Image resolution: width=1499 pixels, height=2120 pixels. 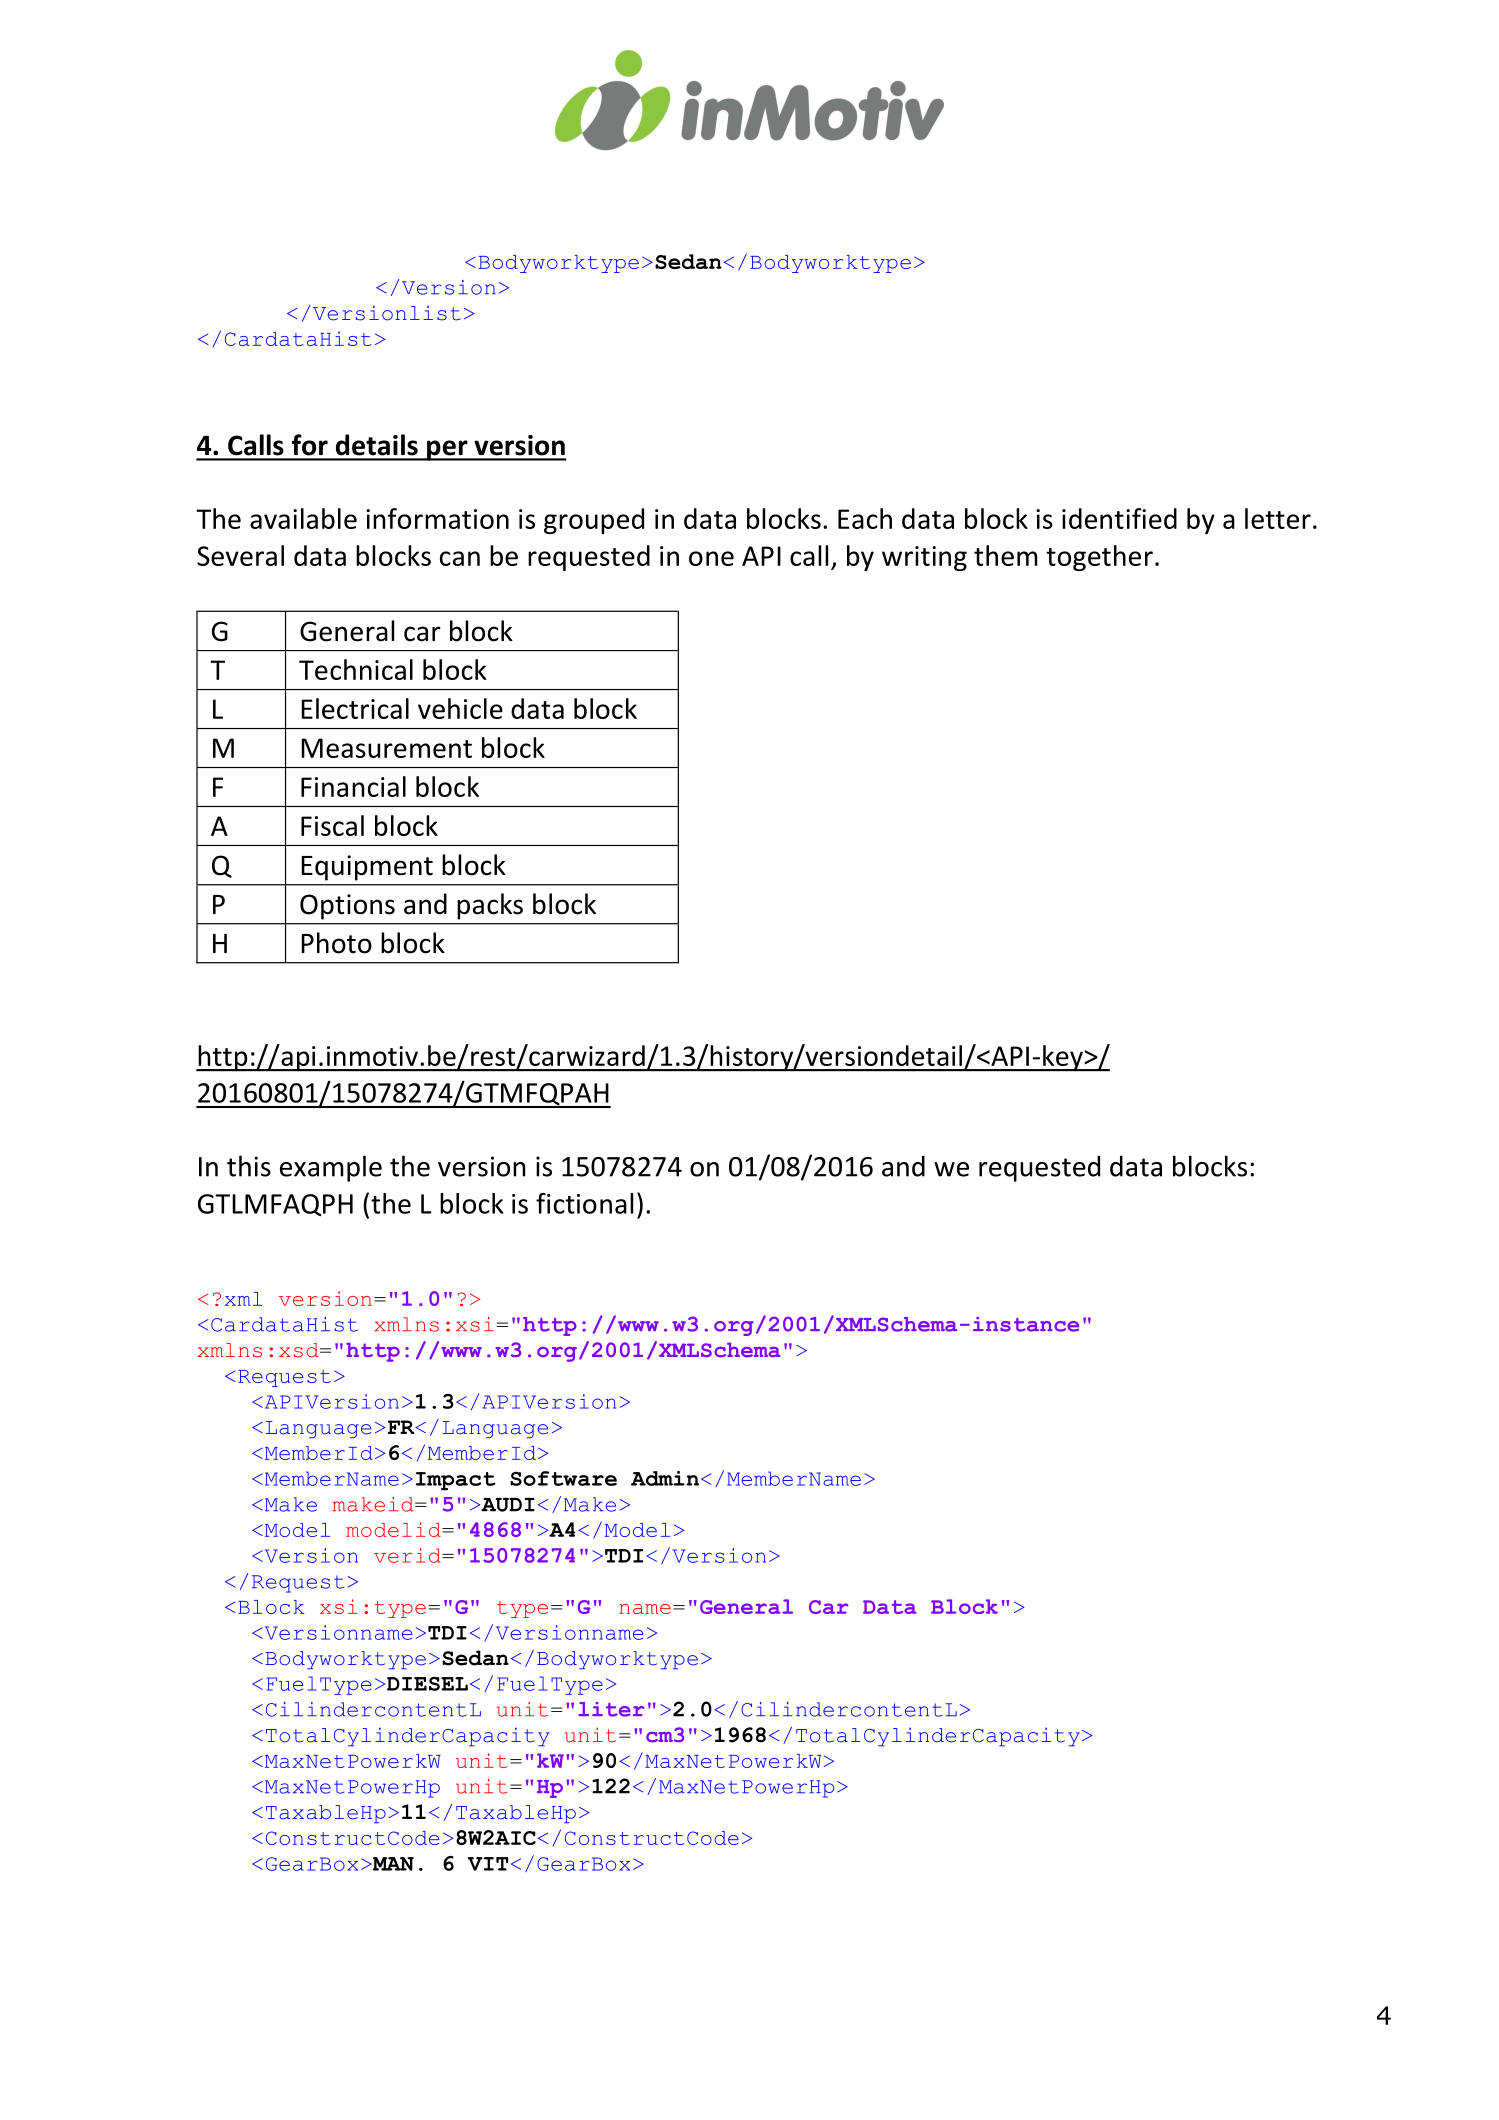 I want to click on identified, so click(x=1119, y=518).
